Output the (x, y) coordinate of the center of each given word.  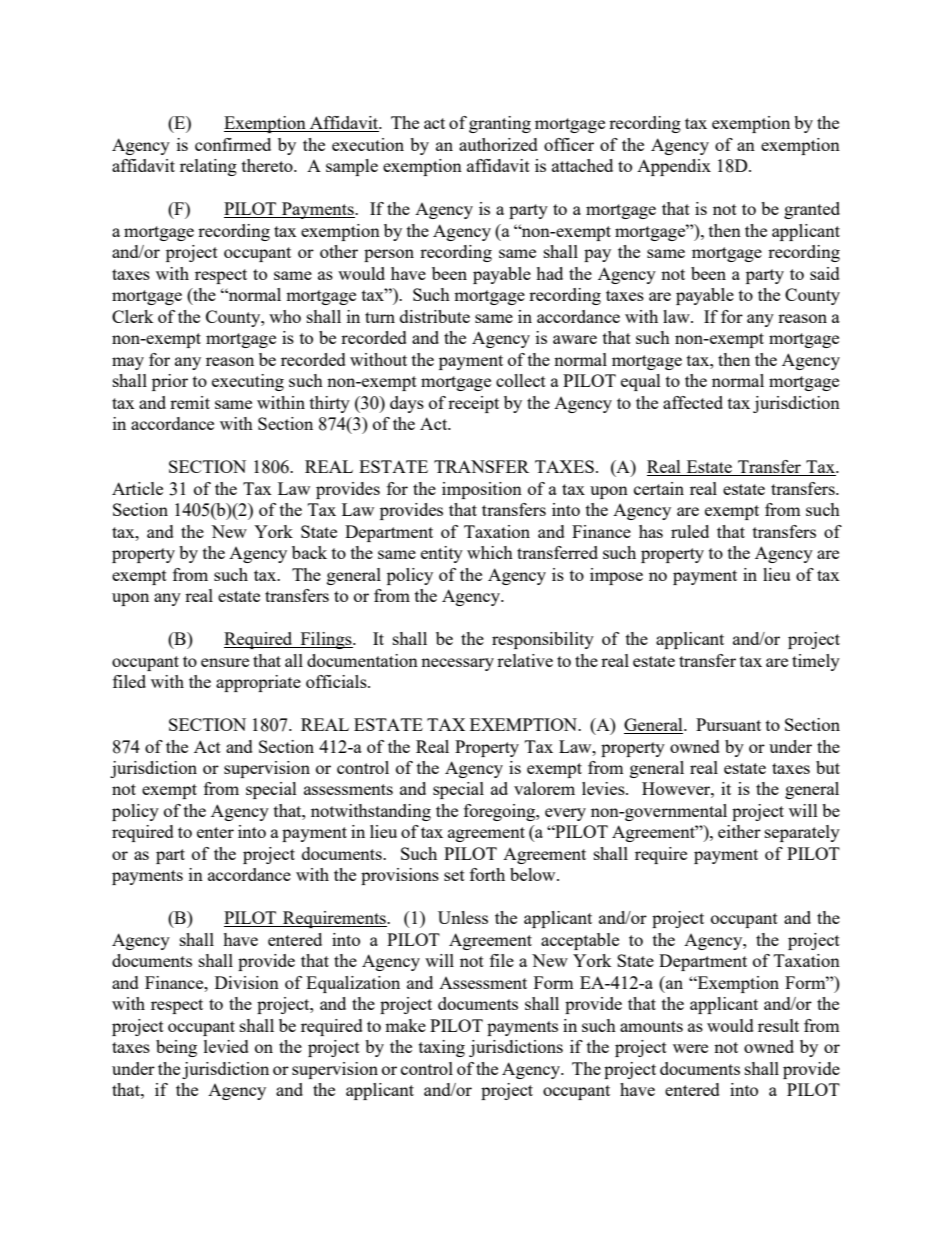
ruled (690, 531)
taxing (442, 1048)
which (490, 552)
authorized (498, 144)
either (739, 831)
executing (248, 382)
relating (208, 167)
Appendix (674, 167)
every (565, 814)
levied (226, 1046)
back (309, 552)
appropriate (258, 683)
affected (693, 402)
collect (521, 380)
